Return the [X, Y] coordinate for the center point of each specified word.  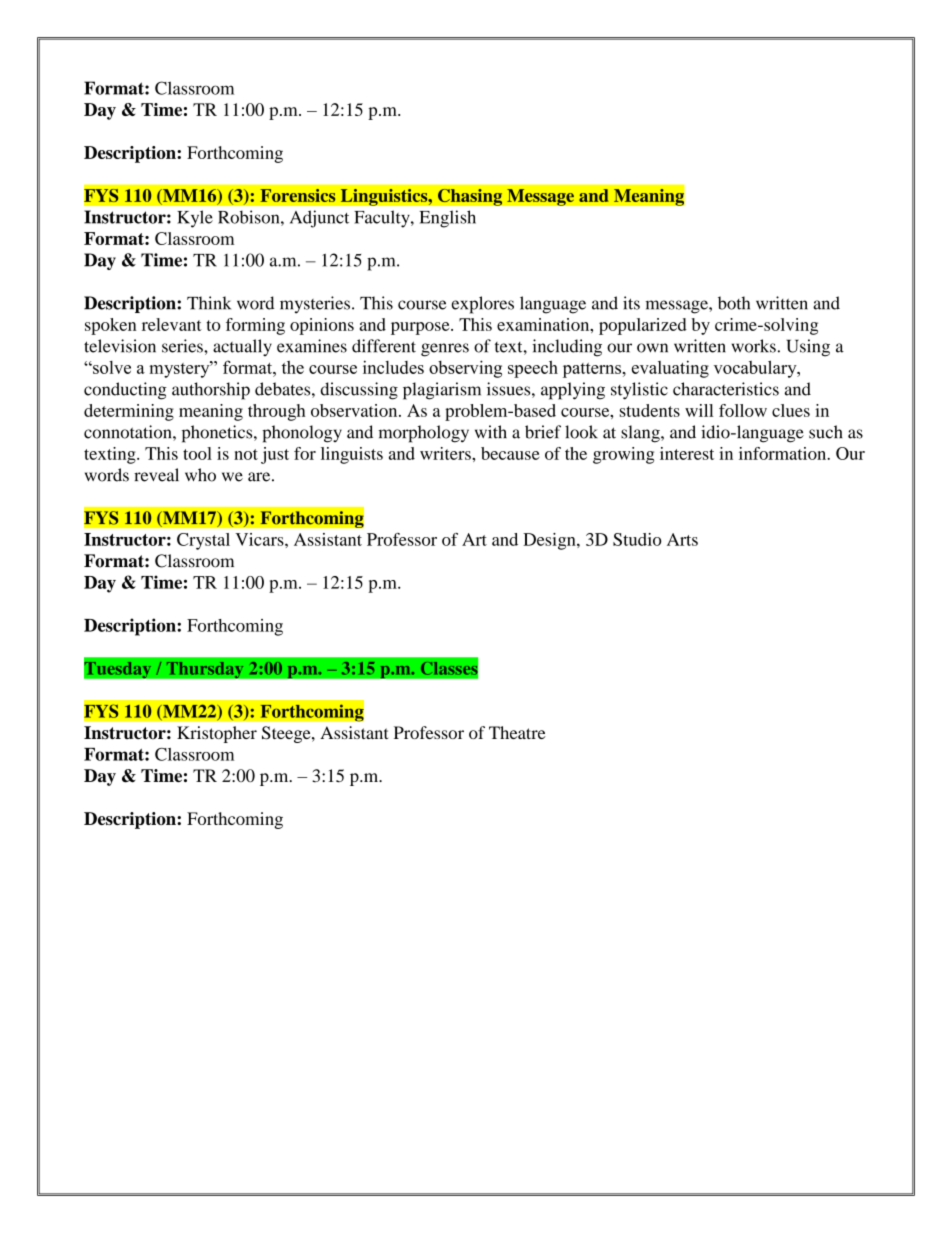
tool [197, 453]
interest [687, 453]
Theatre [517, 732]
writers [446, 453]
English [448, 219]
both [734, 303]
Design [550, 541]
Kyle [195, 219]
